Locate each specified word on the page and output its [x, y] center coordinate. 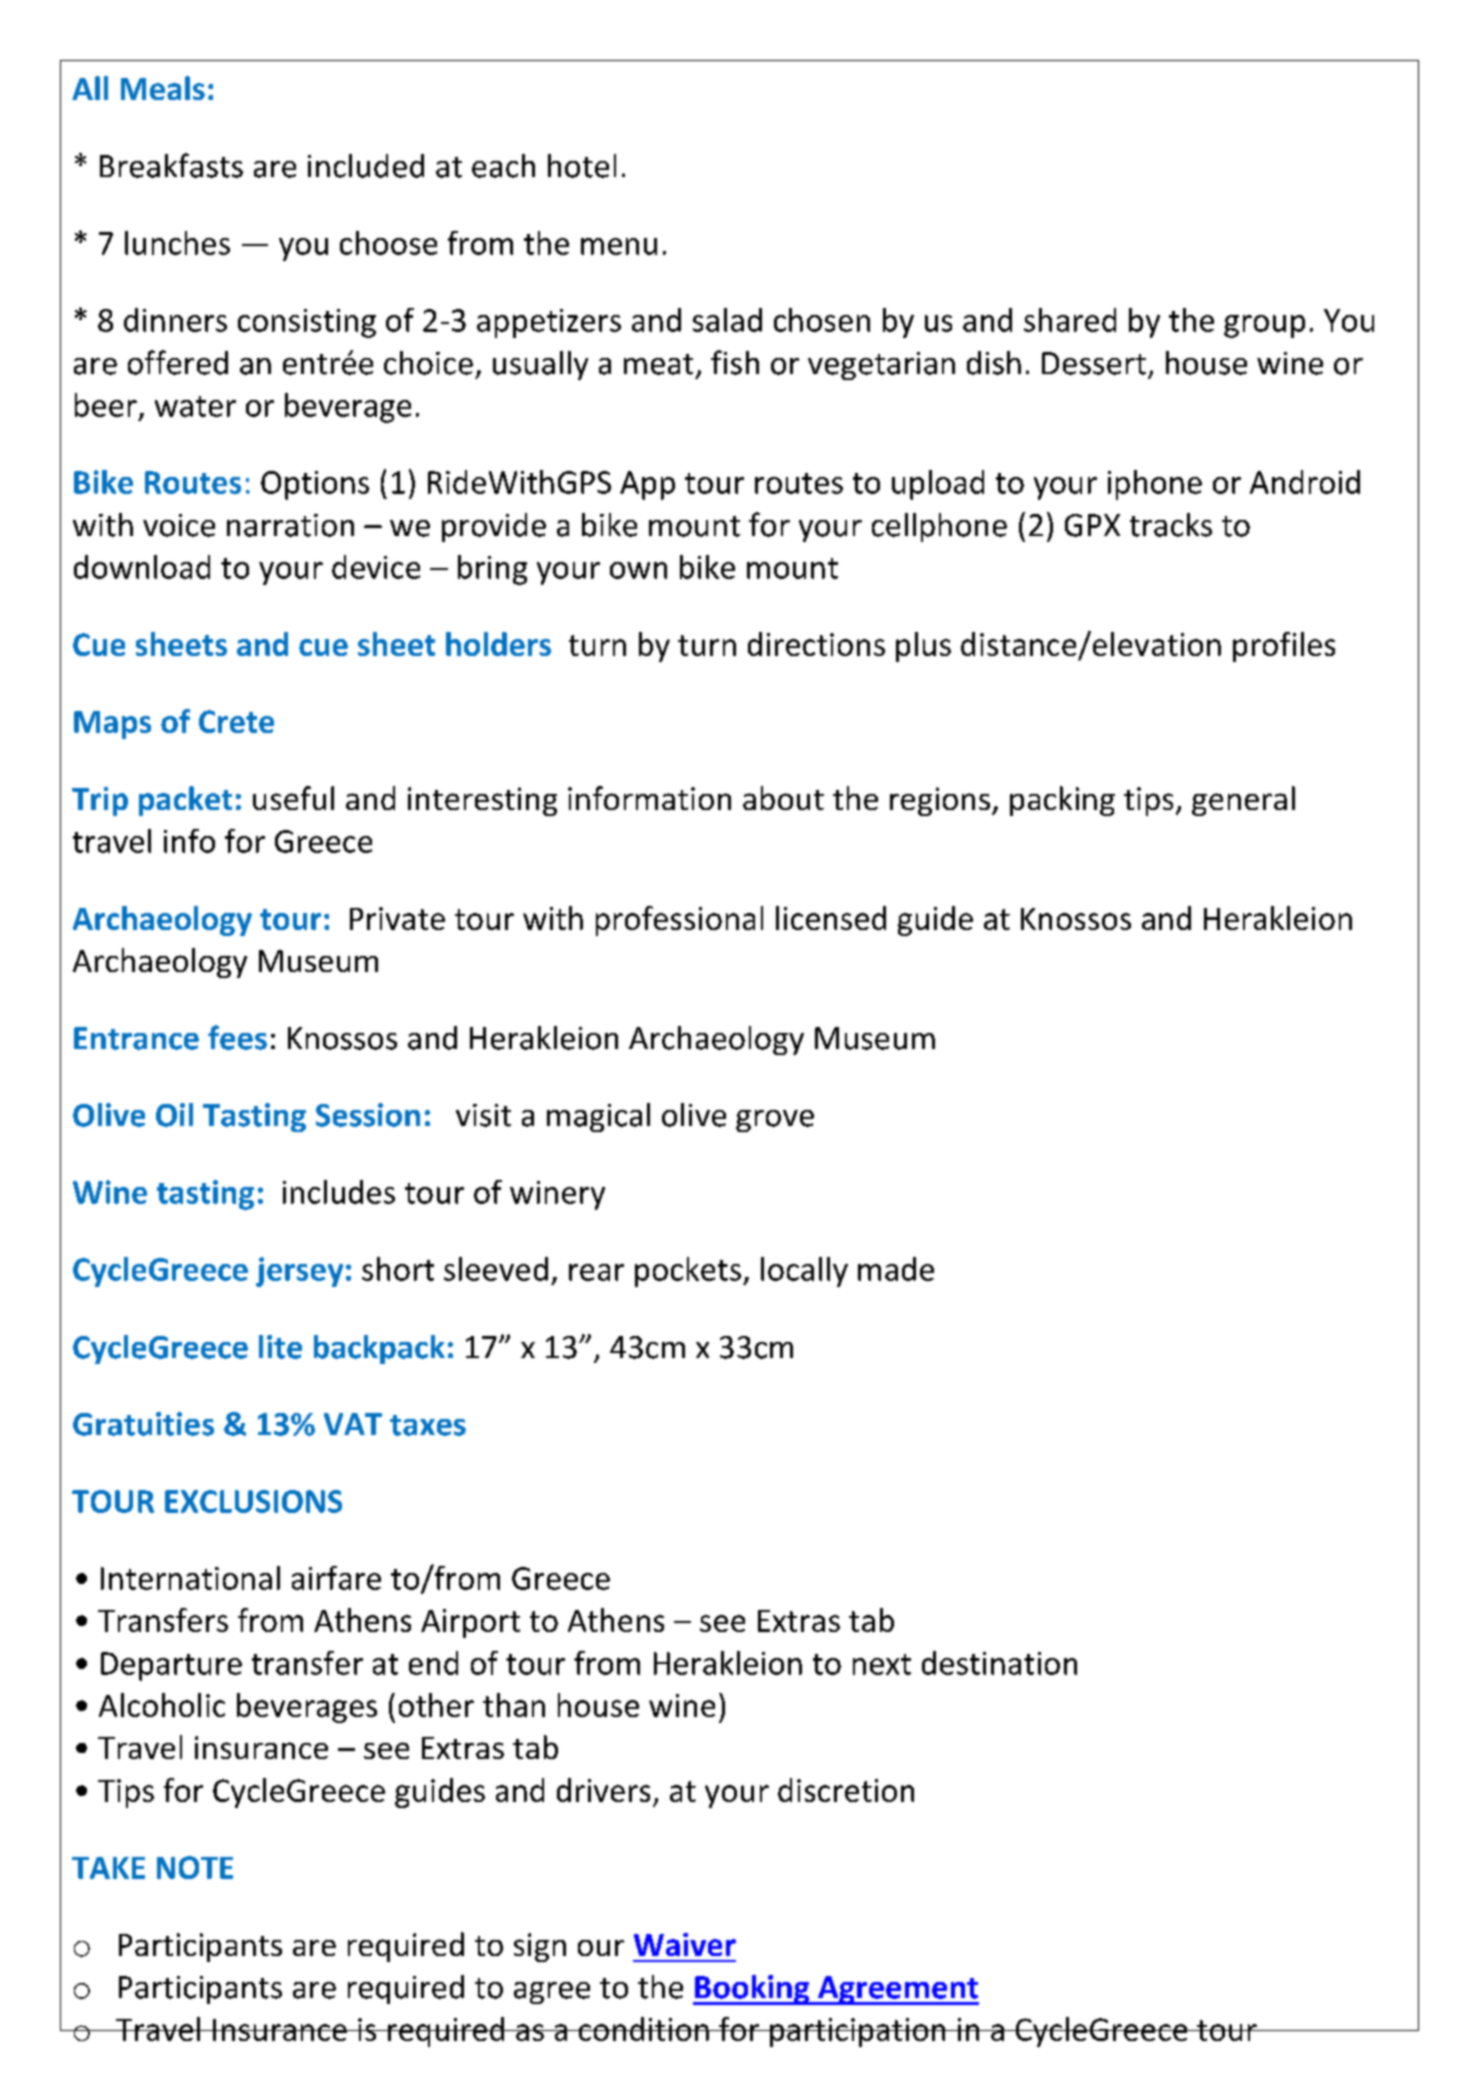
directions [816, 644]
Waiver [685, 1944]
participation [858, 2032]
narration [290, 525]
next [882, 1664]
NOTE [195, 1867]
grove [775, 1121]
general [1243, 801]
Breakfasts [171, 165]
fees [237, 1037]
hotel [582, 166]
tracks [1171, 525]
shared [1070, 320]
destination [999, 1663]
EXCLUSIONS [253, 1501]
